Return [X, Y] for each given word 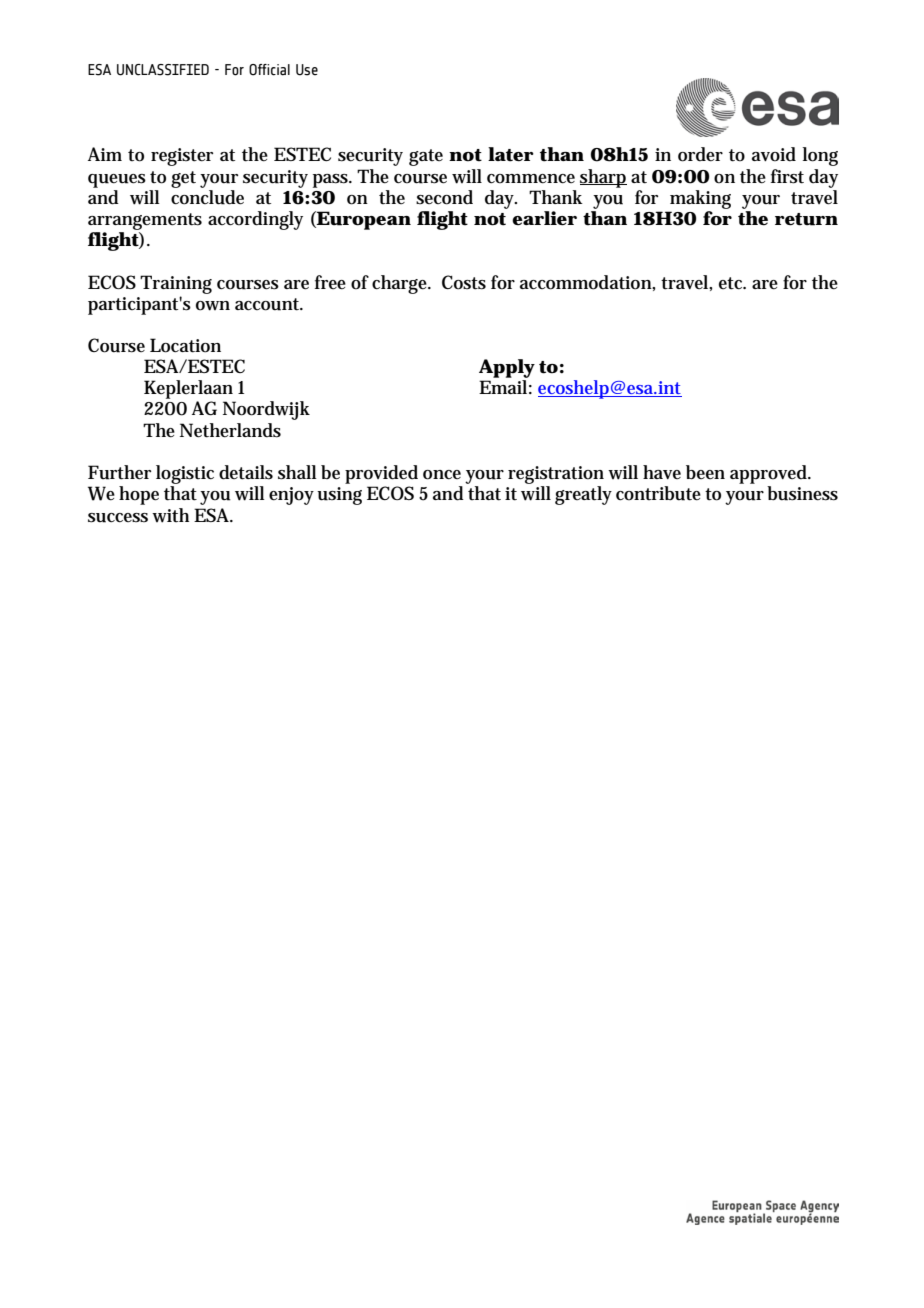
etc [732, 283]
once [442, 475]
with [170, 515]
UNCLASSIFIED [163, 70]
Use [307, 70]
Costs [464, 282]
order [700, 154]
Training [176, 284]
